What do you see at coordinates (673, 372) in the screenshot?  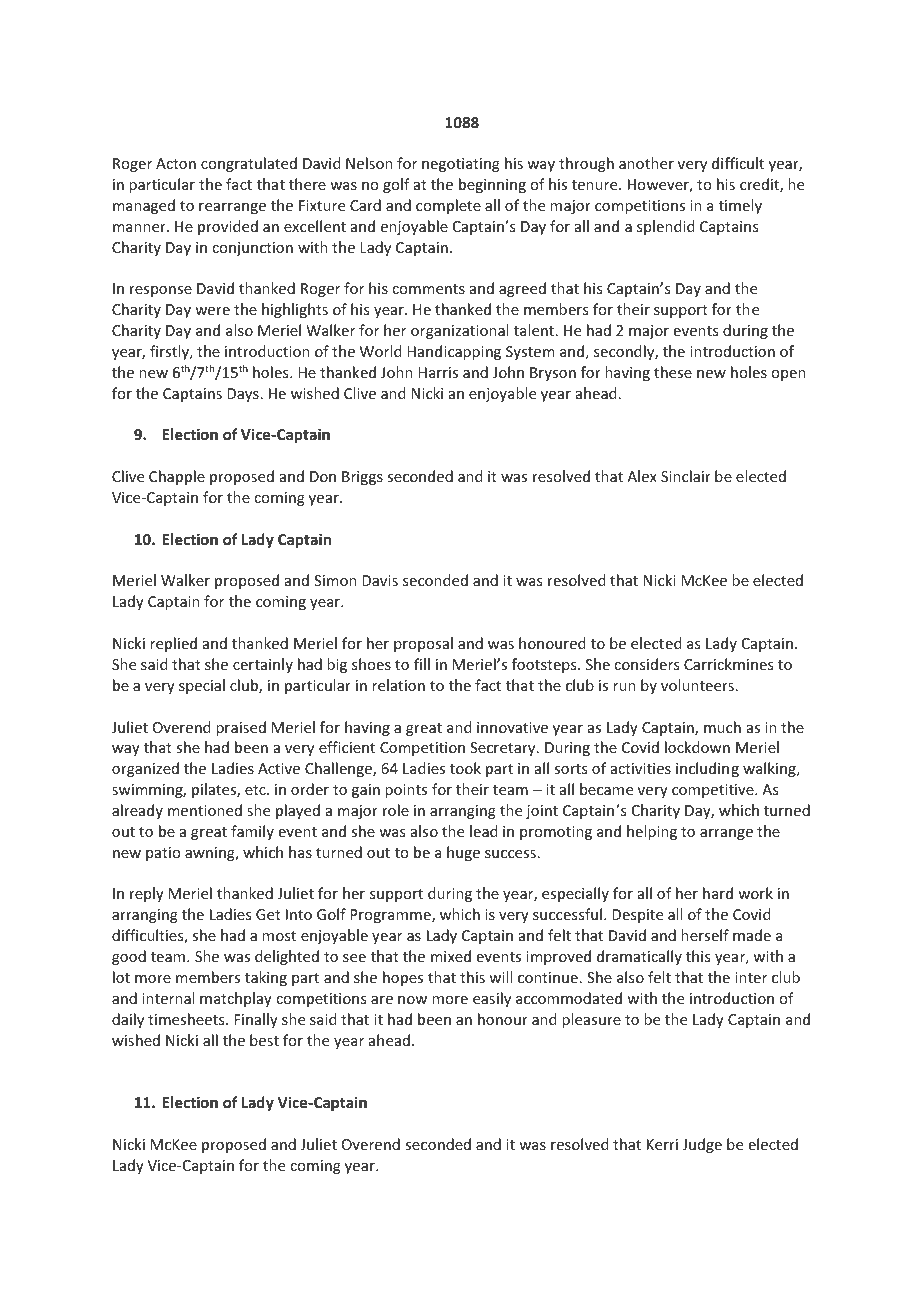 I see `these` at bounding box center [673, 372].
